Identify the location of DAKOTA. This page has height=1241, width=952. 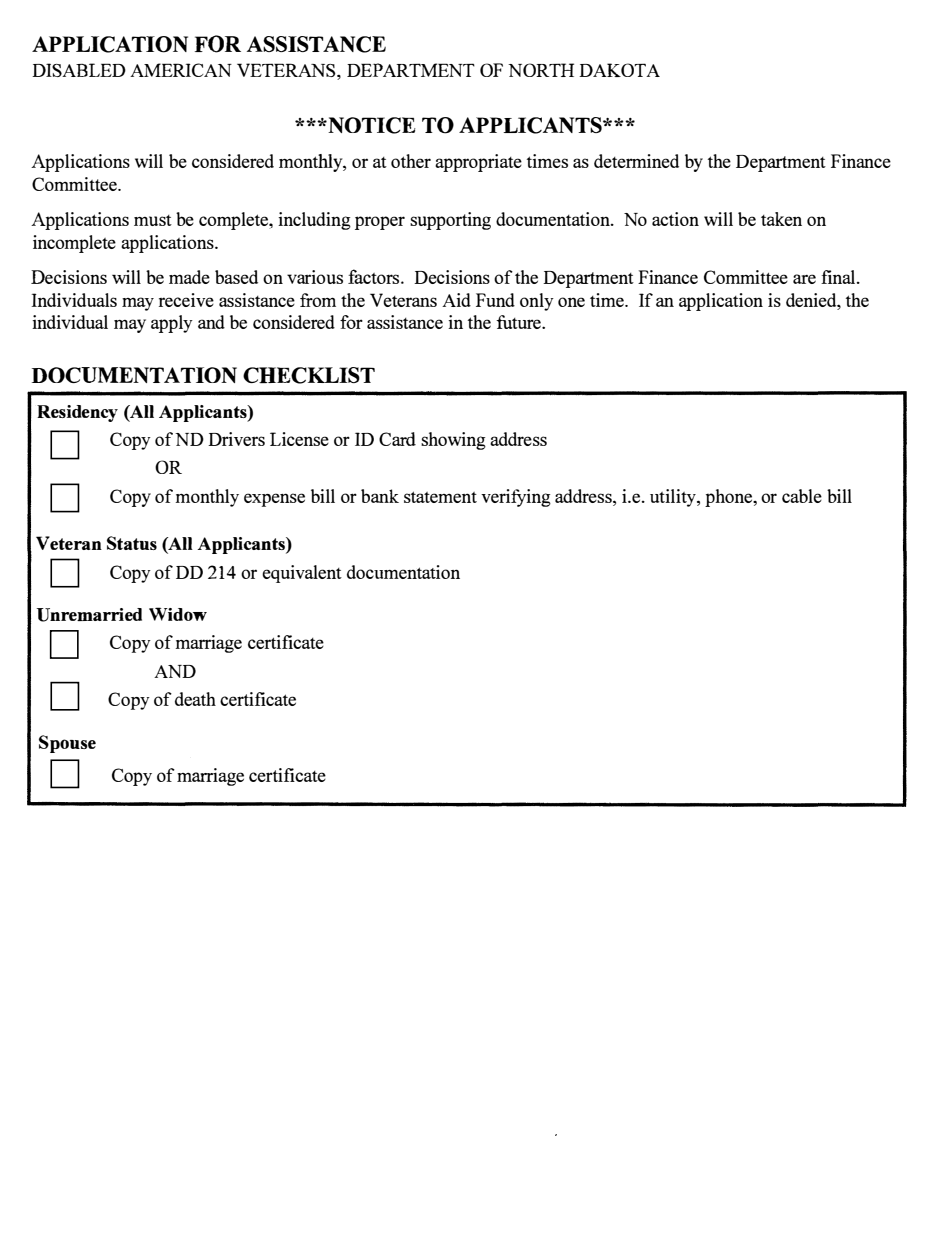
(619, 70).
